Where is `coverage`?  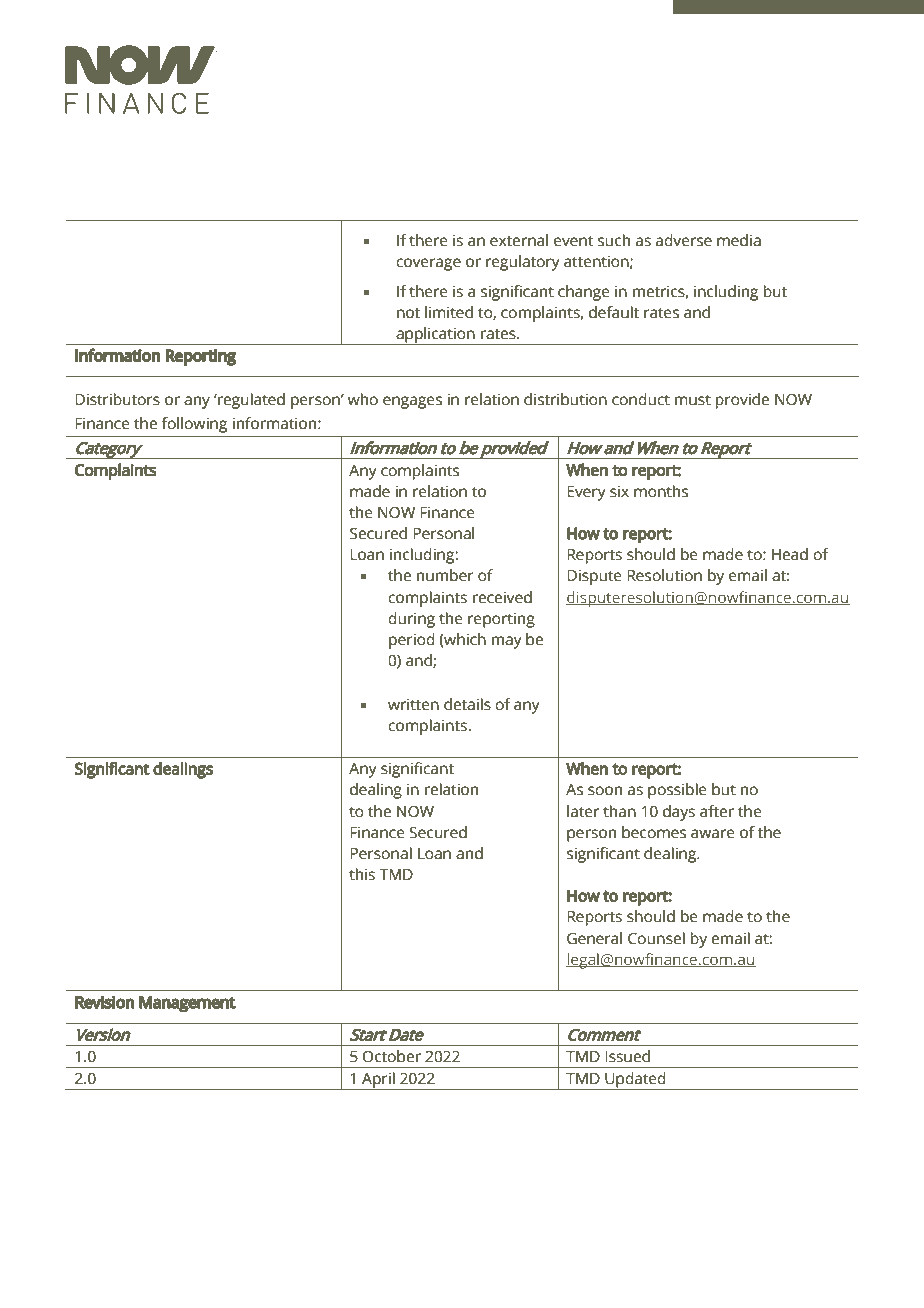
coverage is located at coordinates (428, 264).
